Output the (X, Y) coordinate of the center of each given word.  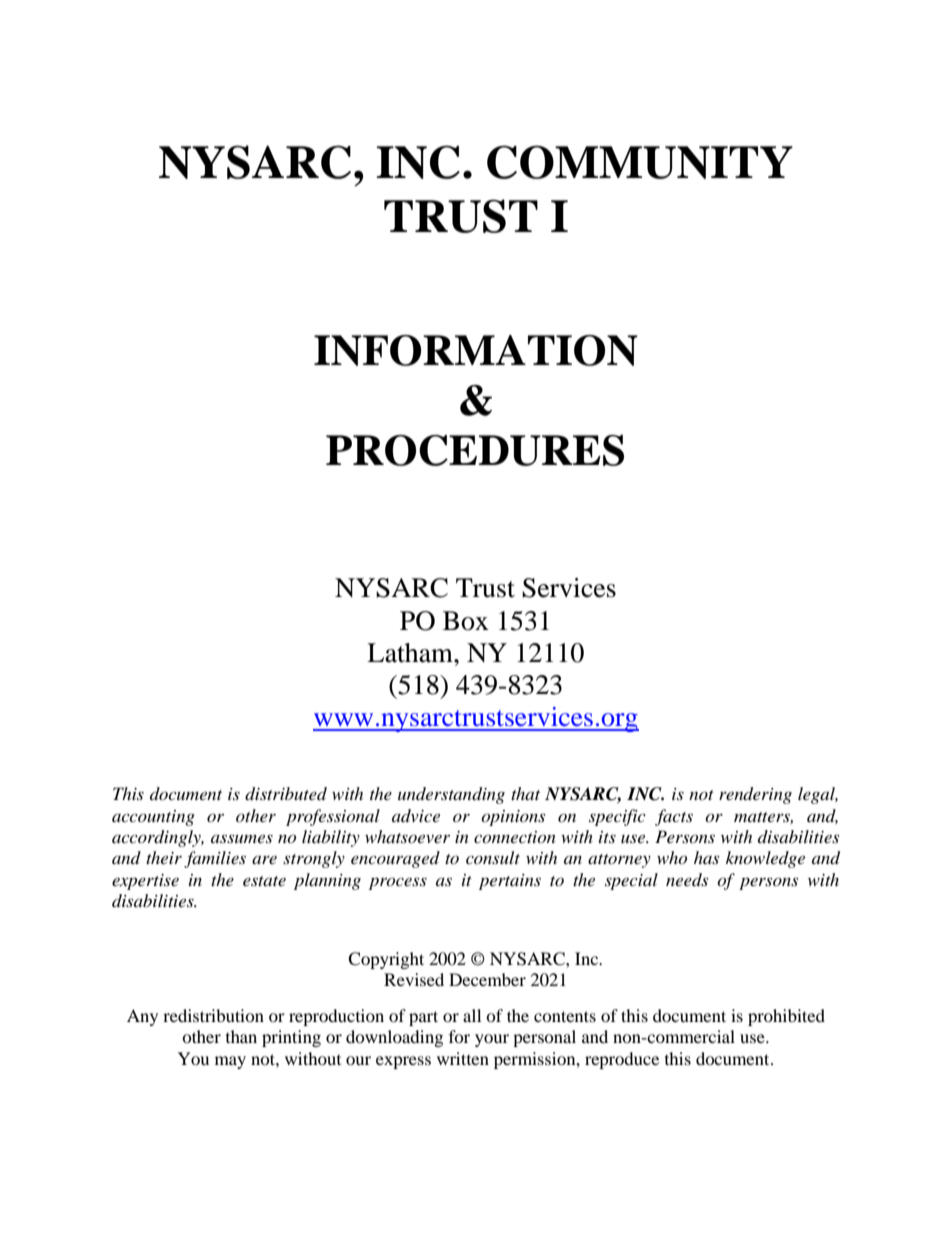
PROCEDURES (475, 450)
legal (818, 795)
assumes (242, 838)
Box (466, 621)
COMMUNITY (640, 162)
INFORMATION (476, 350)
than (241, 1036)
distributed (286, 794)
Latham (411, 653)
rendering (755, 795)
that (525, 793)
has (706, 857)
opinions (513, 818)
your (492, 1040)
